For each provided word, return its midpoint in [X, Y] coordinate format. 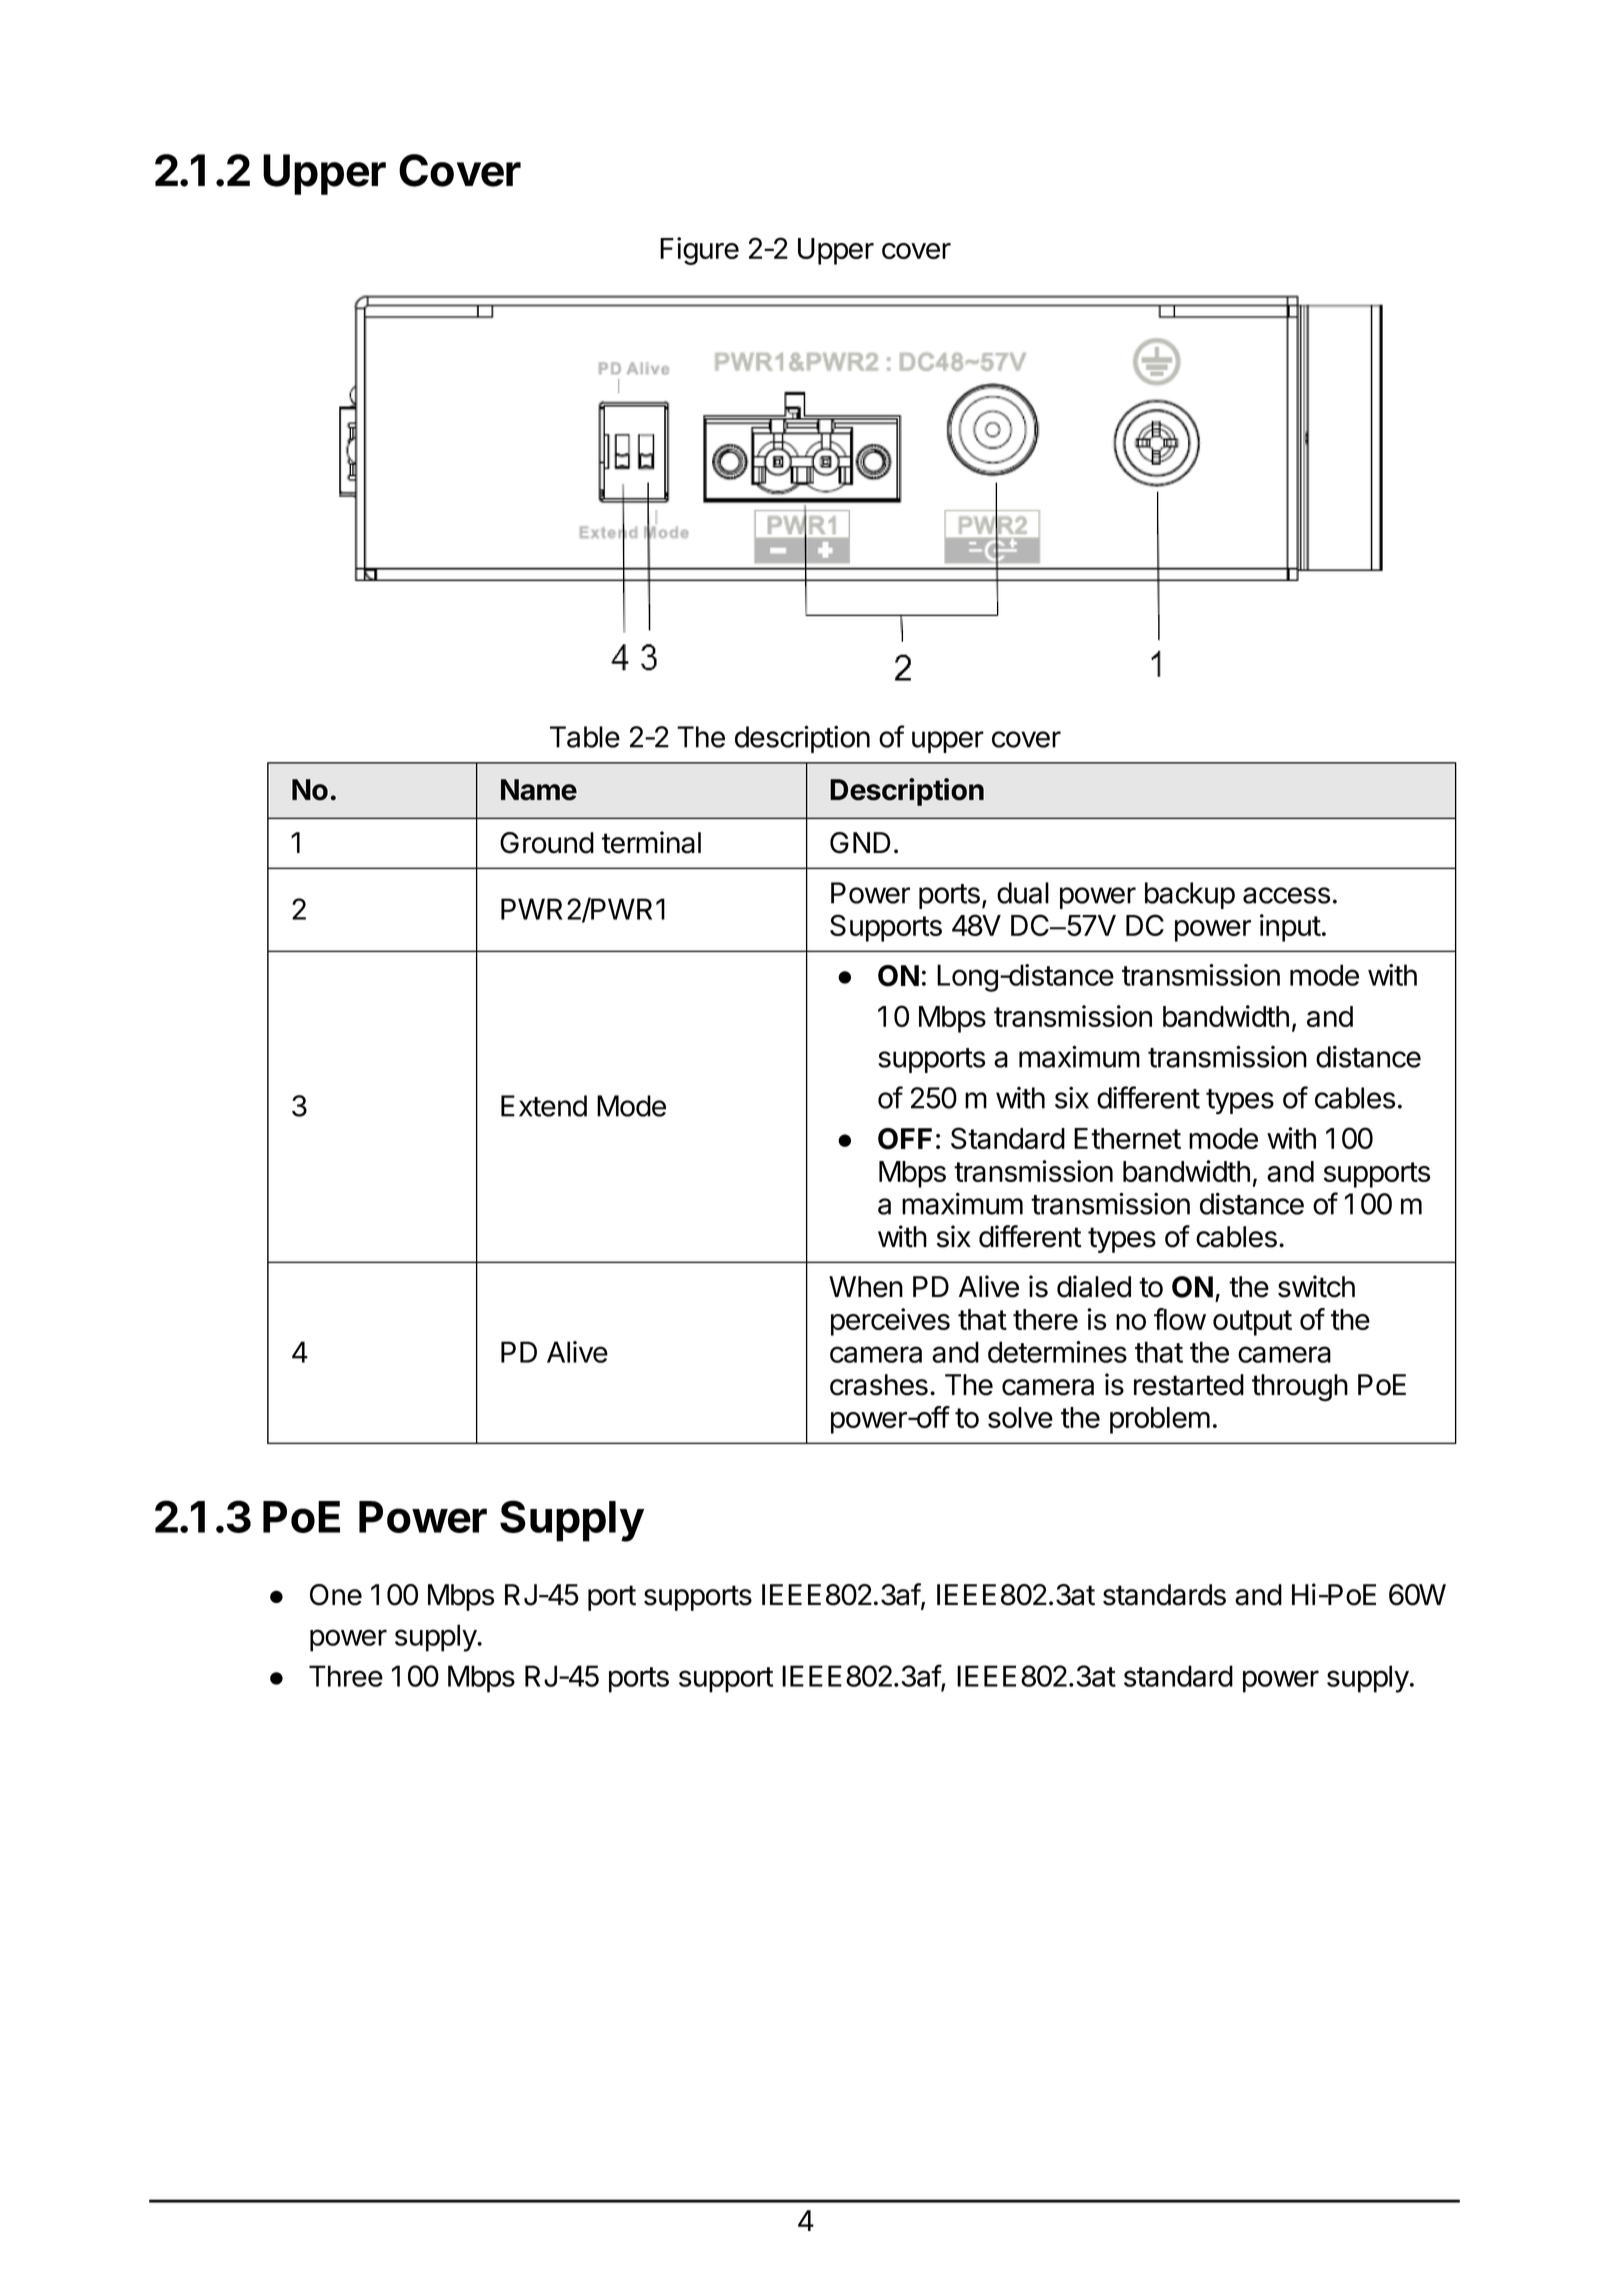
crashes [879, 1385]
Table [585, 737]
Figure [699, 251]
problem [1160, 1420]
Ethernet [1127, 1138]
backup [1190, 895]
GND [860, 843]
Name [539, 790]
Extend [544, 1106]
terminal [651, 842]
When [866, 1287]
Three [346, 1676]
